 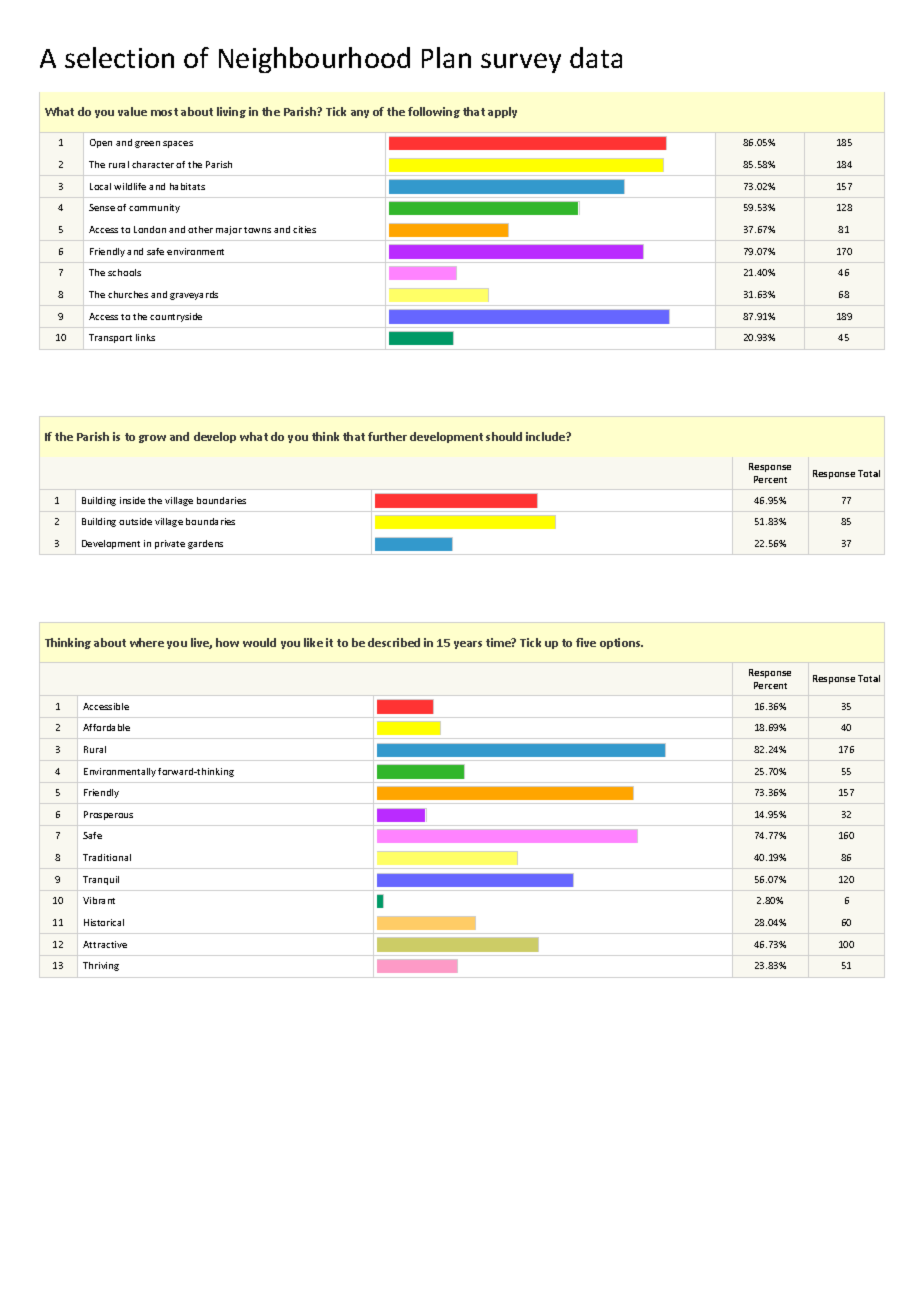 I want to click on further, so click(x=387, y=436).
